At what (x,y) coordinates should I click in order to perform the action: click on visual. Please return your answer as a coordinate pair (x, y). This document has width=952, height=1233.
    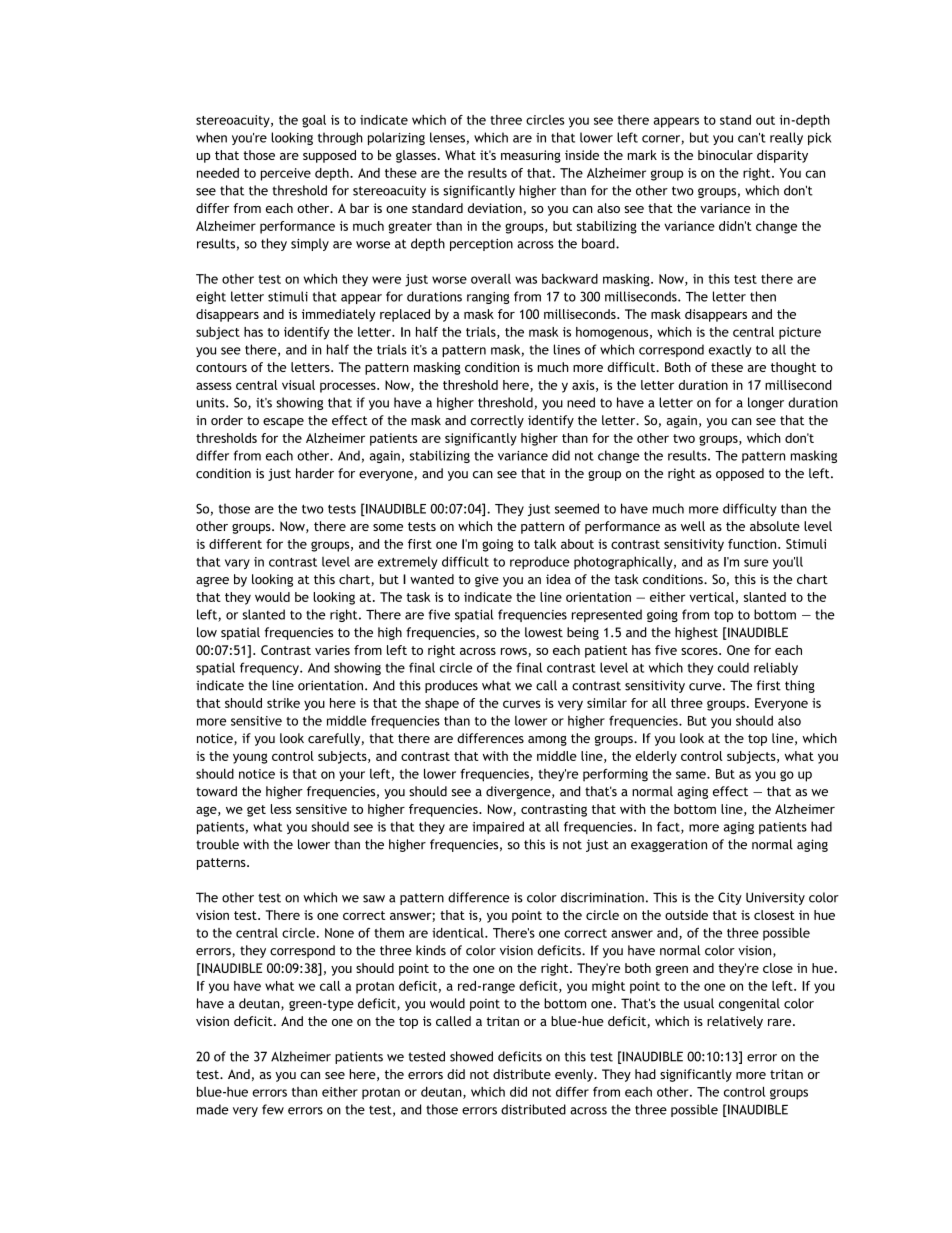
    Looking at the image, I should click on (298, 385).
